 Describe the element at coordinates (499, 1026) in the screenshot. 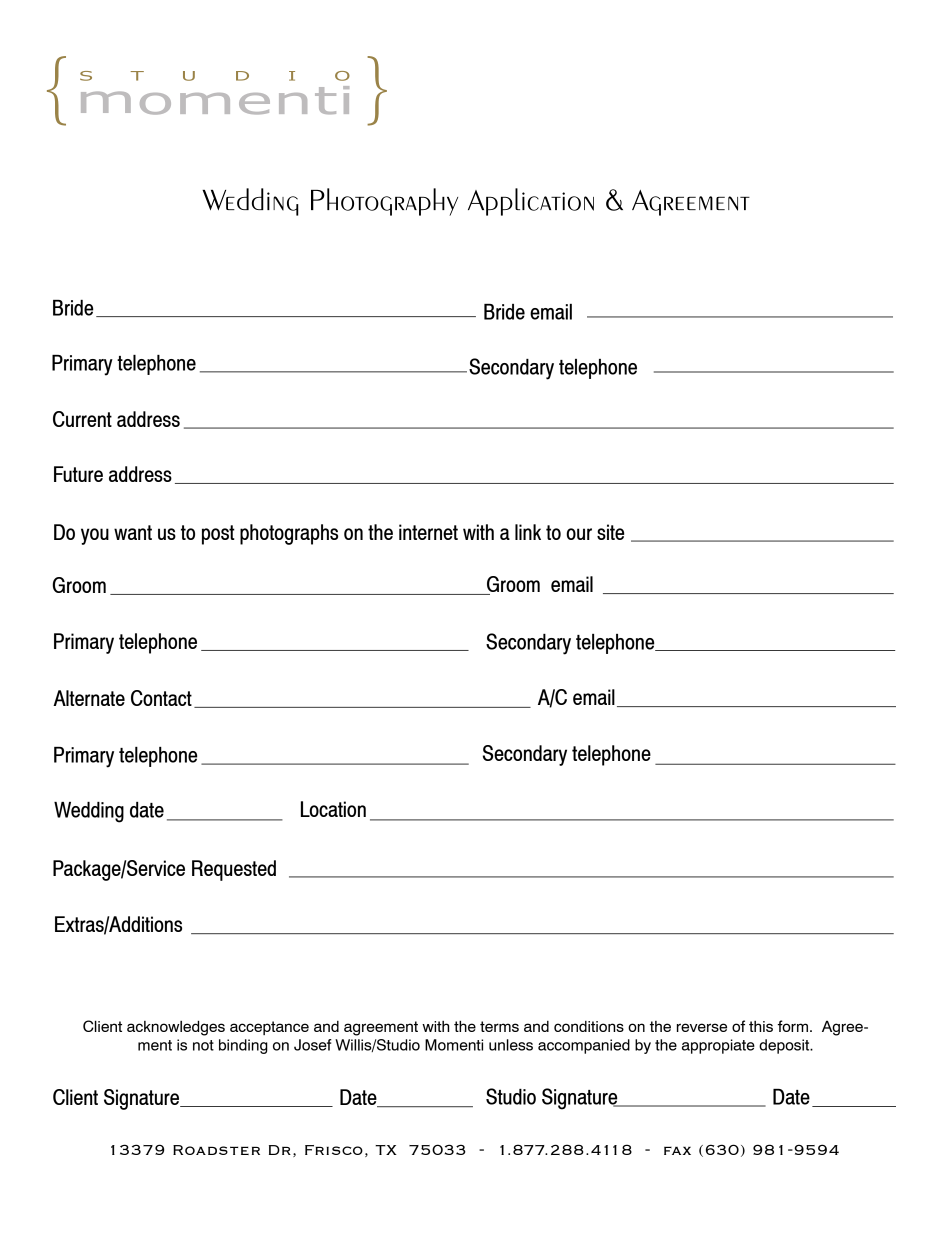

I see `terms` at that location.
